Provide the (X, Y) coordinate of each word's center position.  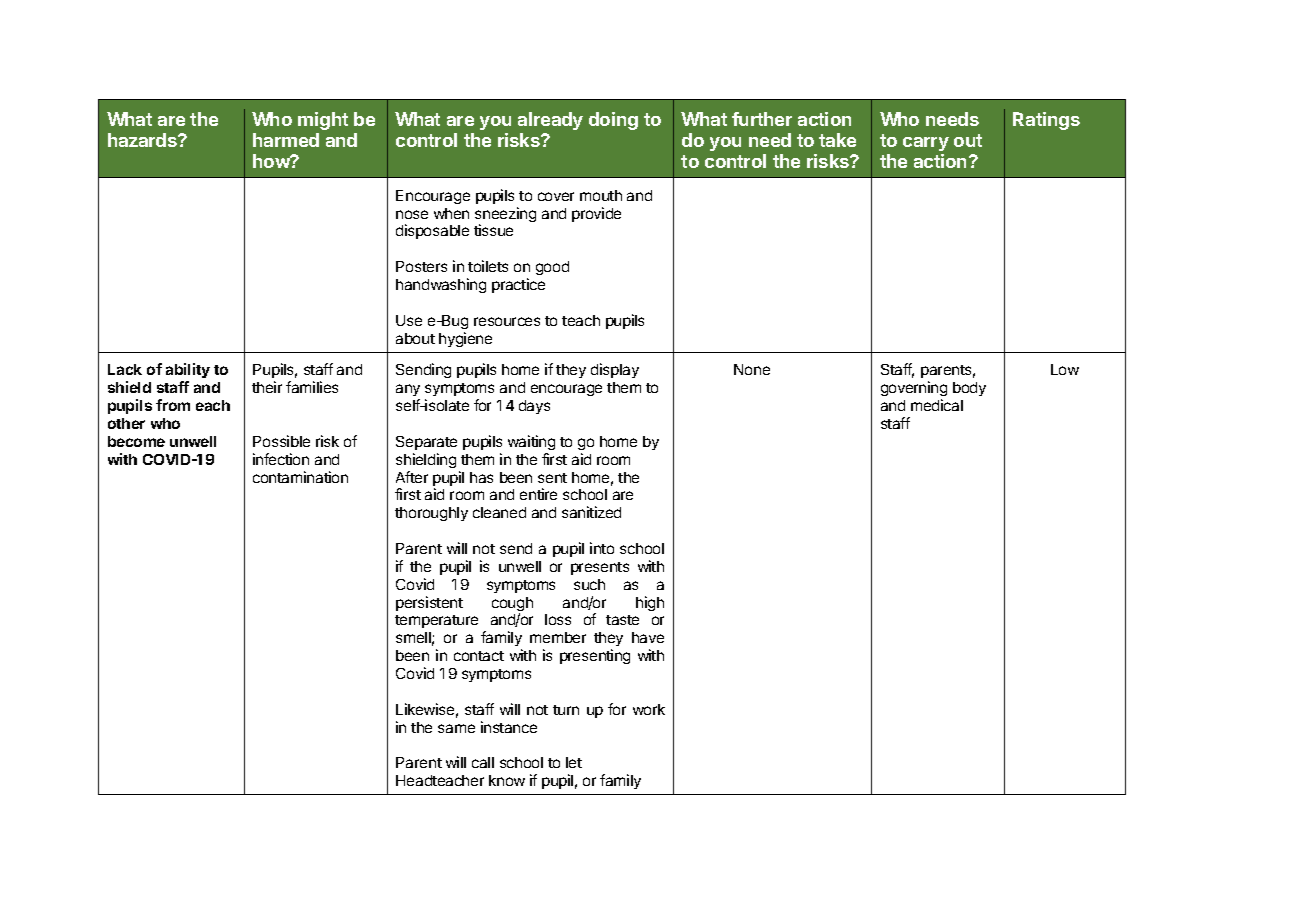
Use (409, 320)
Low (1065, 369)
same (456, 728)
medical (937, 405)
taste (622, 620)
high (650, 603)
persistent (429, 603)
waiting (531, 442)
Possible (281, 441)
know (507, 780)
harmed (286, 140)
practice (518, 285)
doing (613, 121)
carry (926, 144)
